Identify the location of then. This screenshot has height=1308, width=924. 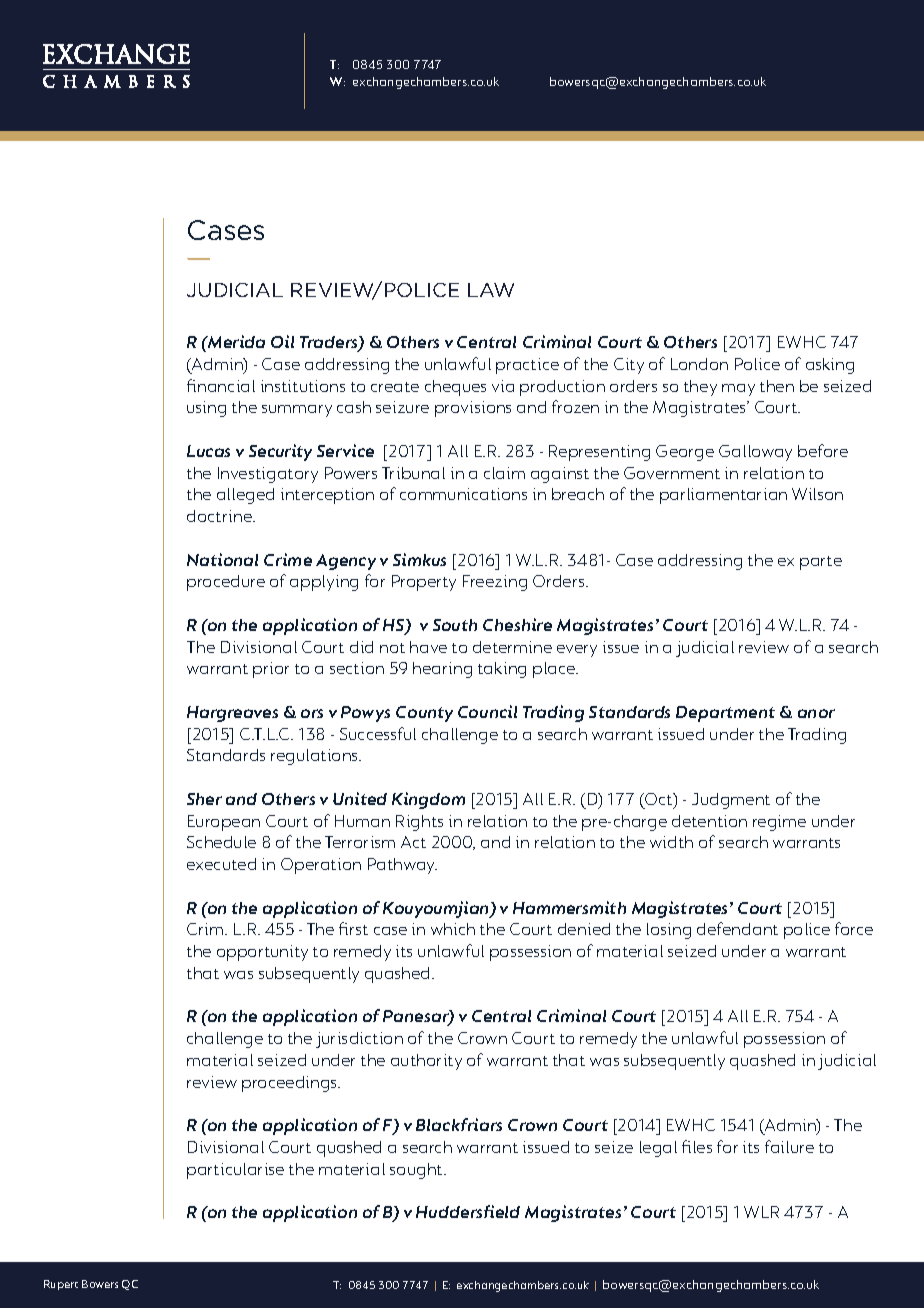
(777, 386).
